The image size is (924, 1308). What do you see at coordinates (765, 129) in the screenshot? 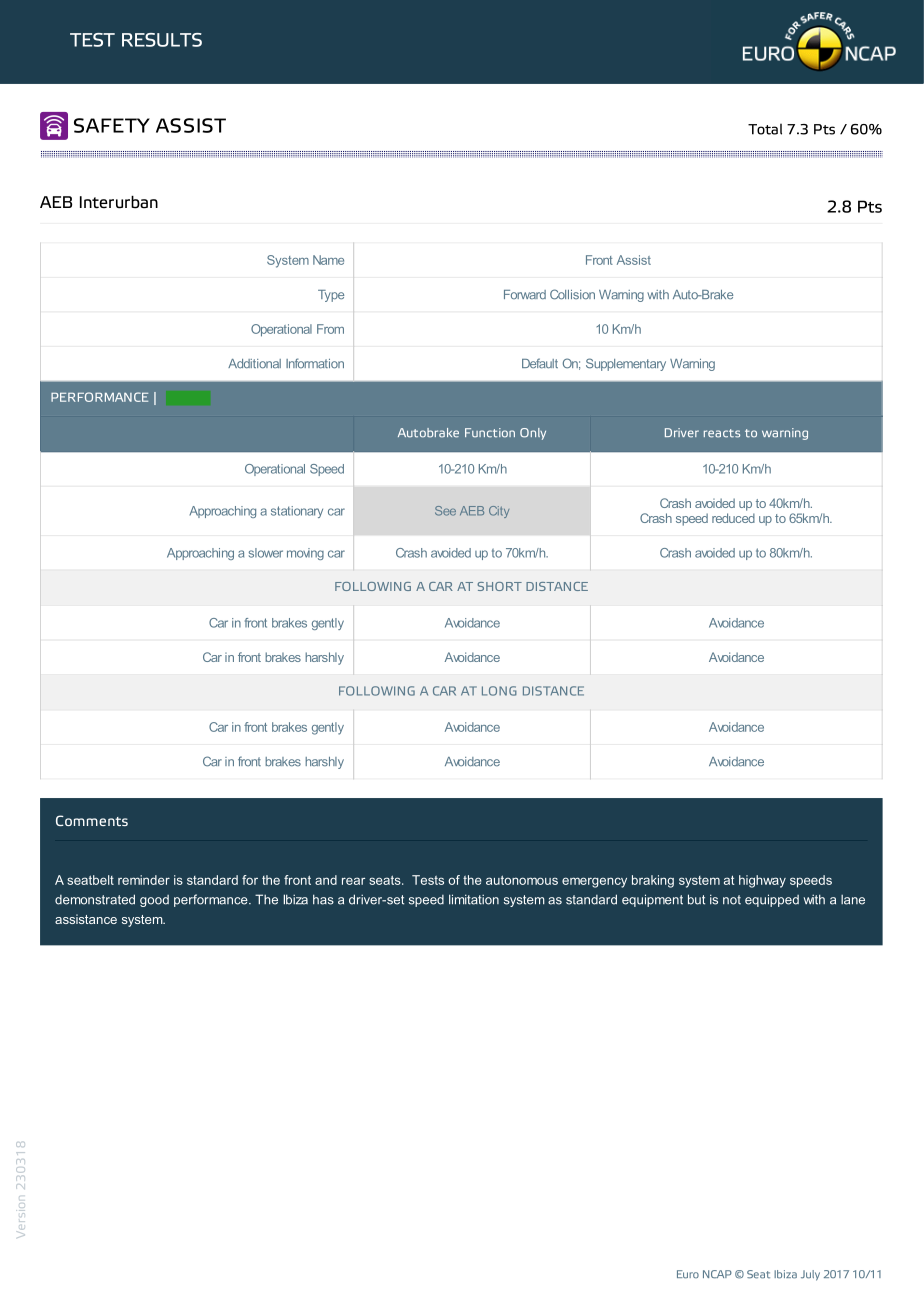
I see `Total` at bounding box center [765, 129].
